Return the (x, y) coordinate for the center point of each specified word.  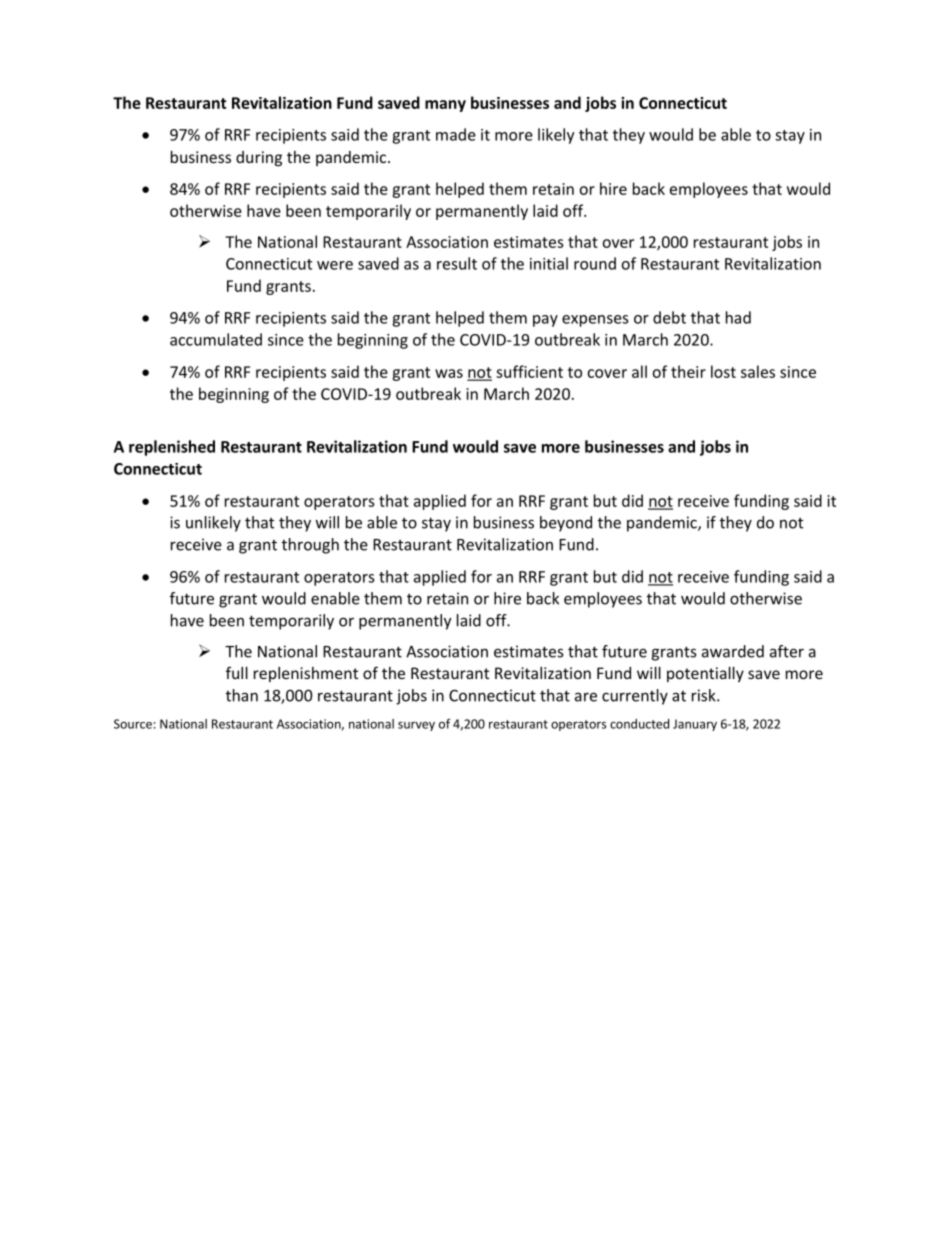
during (259, 158)
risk (705, 695)
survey (416, 726)
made (456, 134)
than (242, 695)
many (445, 106)
